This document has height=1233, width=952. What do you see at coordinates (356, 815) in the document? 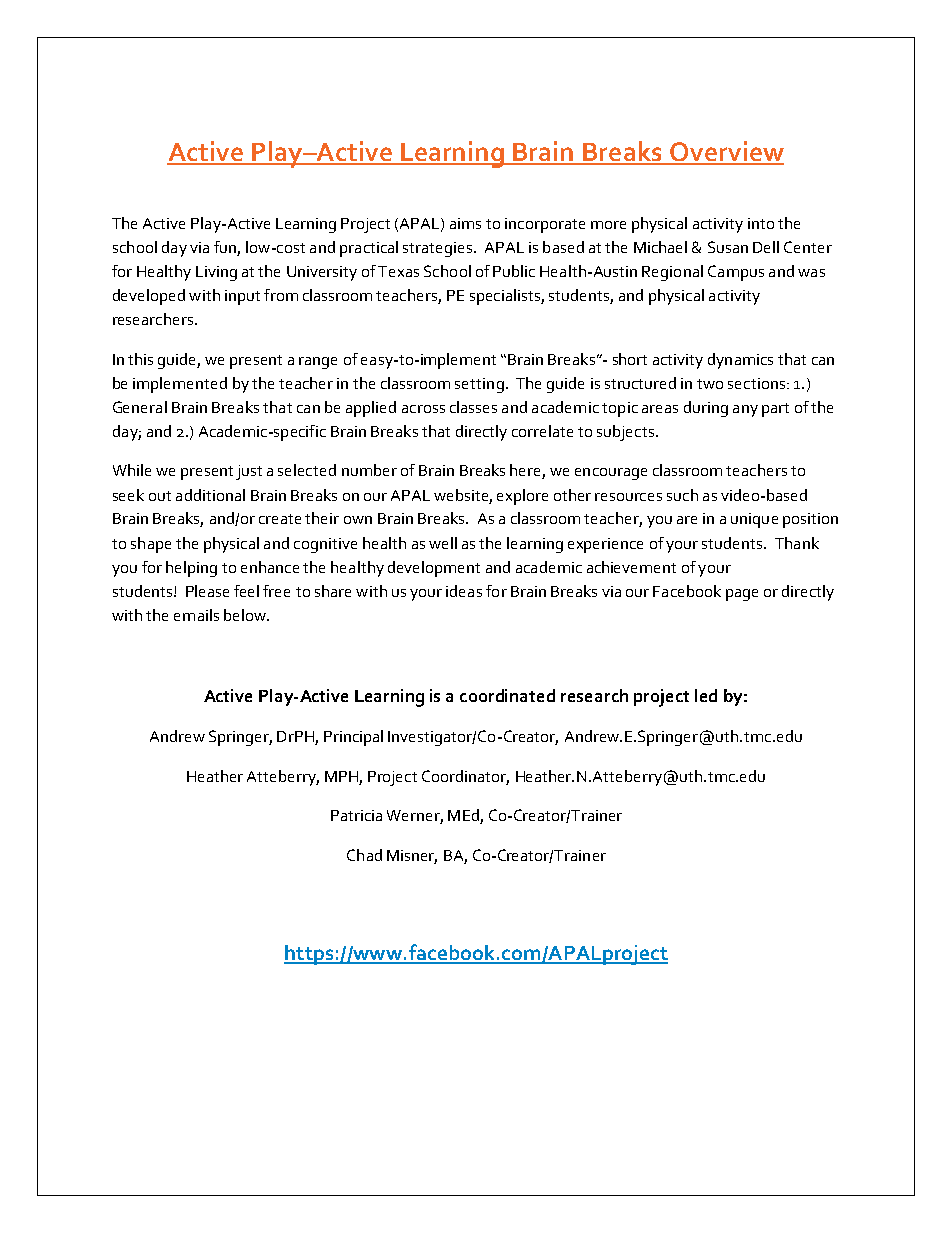
I see `Patricia` at bounding box center [356, 815].
